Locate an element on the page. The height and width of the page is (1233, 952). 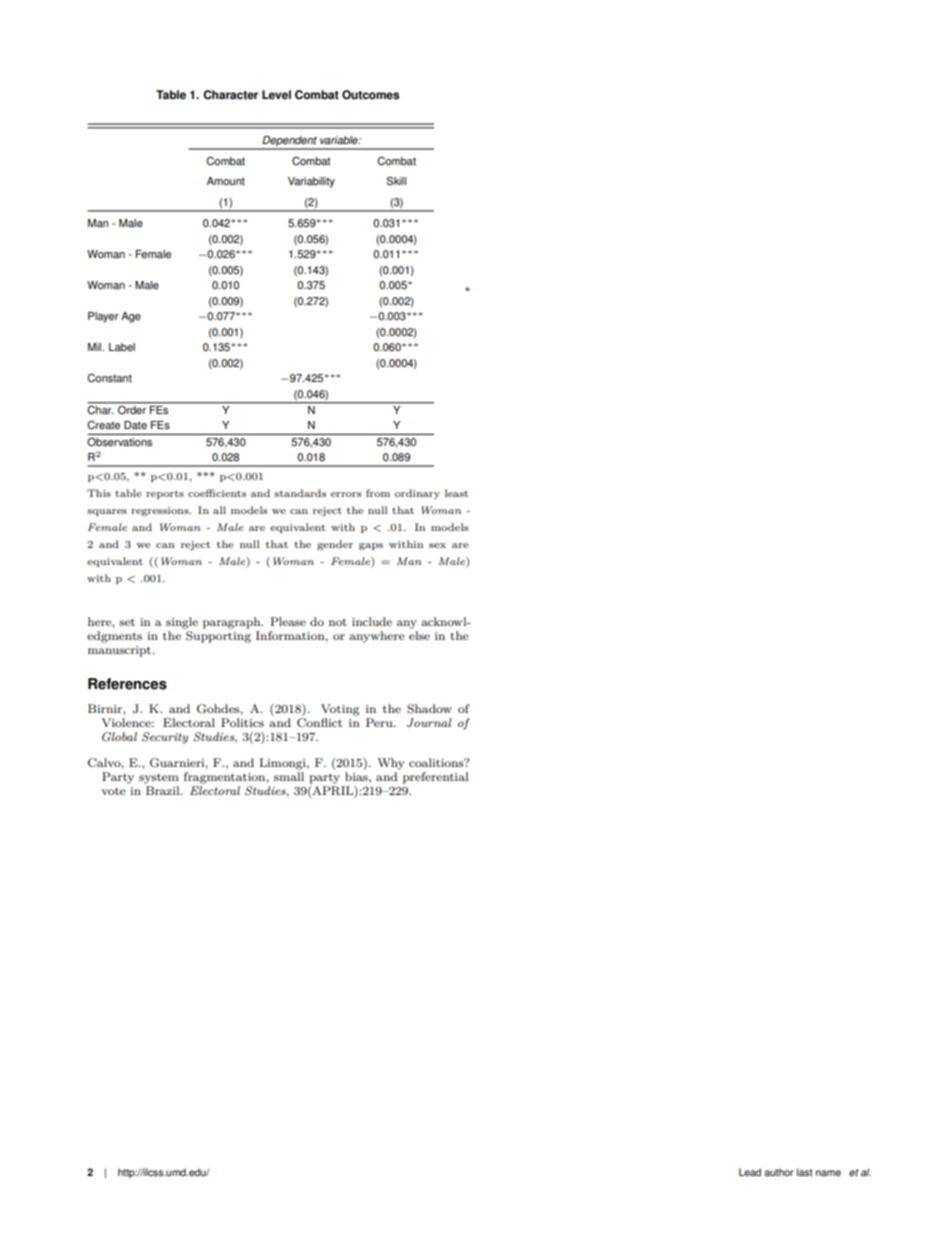
single is located at coordinates (182, 623).
